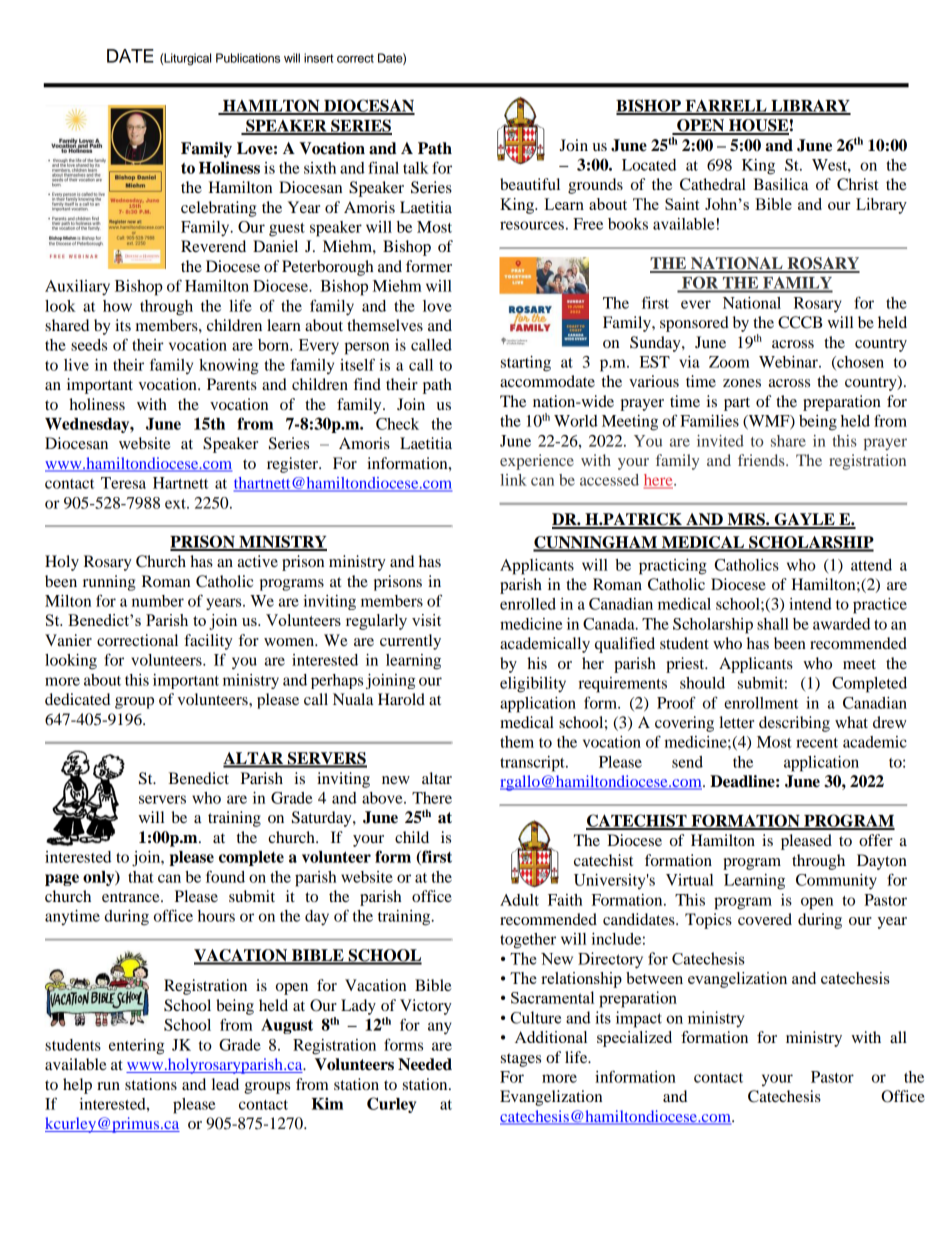  What do you see at coordinates (521, 1060) in the screenshot?
I see `stages` at bounding box center [521, 1060].
